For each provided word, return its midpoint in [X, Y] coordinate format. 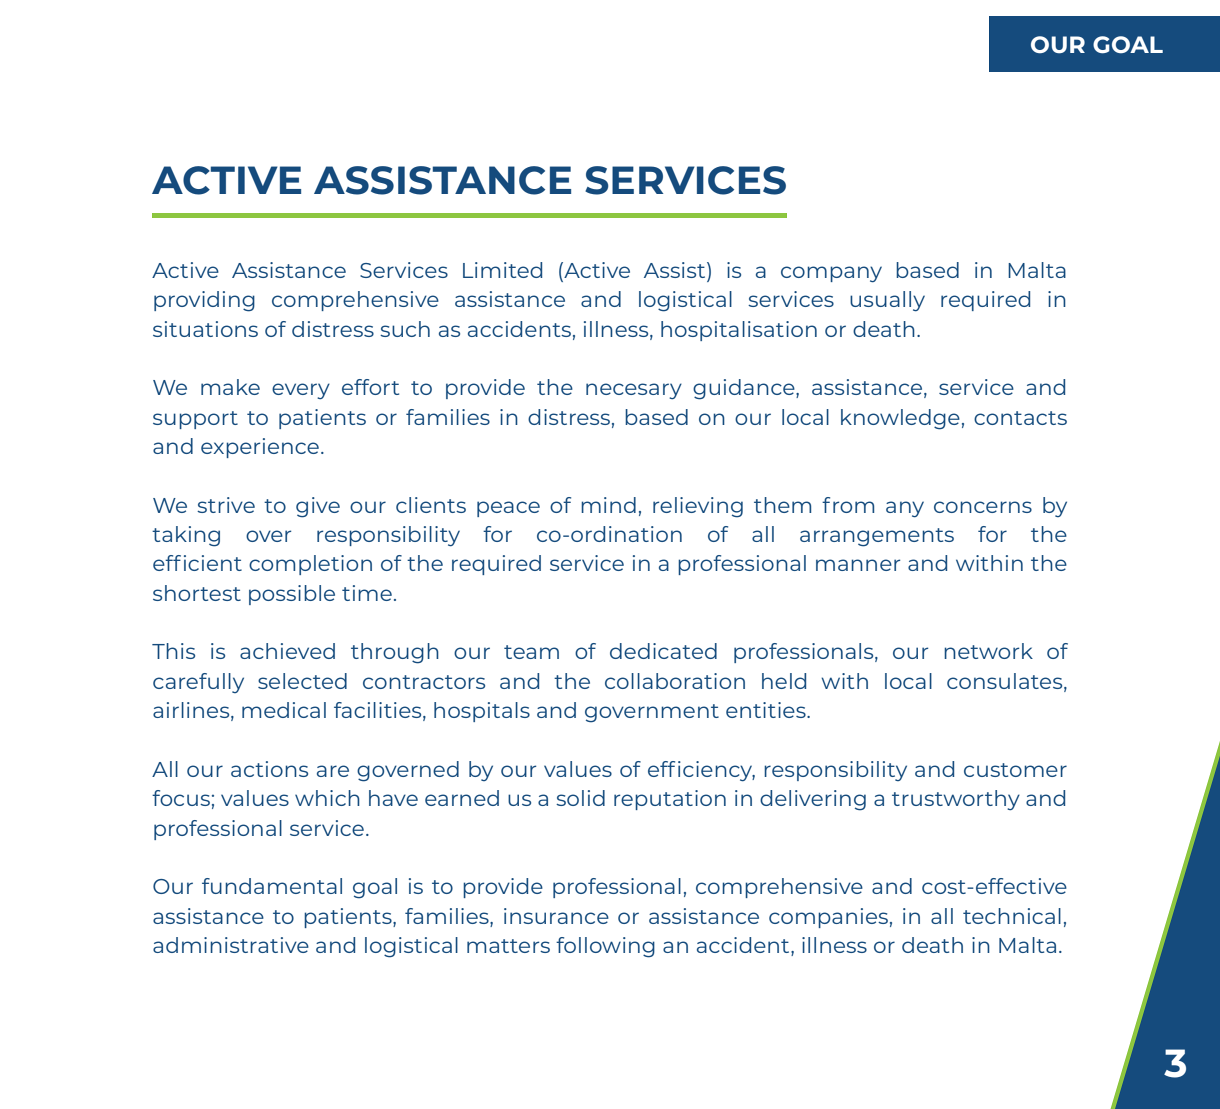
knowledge [900, 419]
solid [580, 798]
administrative [231, 945]
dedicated [663, 651]
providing [204, 301]
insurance [556, 916]
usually [887, 301]
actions [269, 769]
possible [292, 595]
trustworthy [956, 800]
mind [608, 505]
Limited [502, 270]
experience [260, 448]
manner [858, 565]
